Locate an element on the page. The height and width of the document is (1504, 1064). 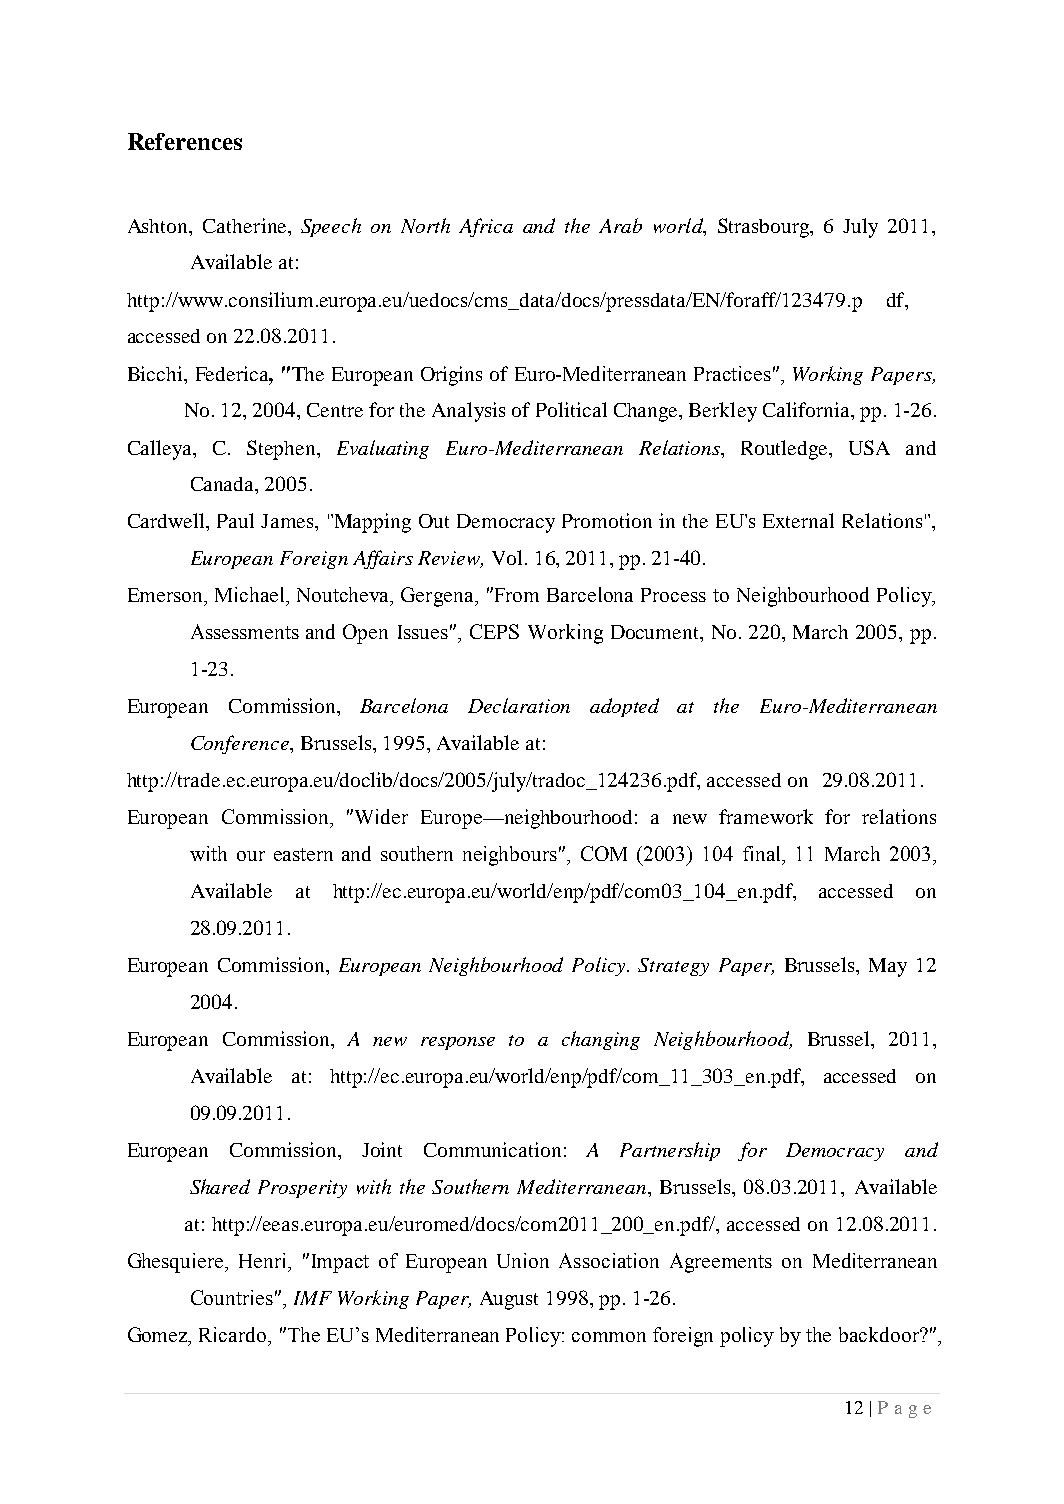
Strasbourg is located at coordinates (765, 228).
